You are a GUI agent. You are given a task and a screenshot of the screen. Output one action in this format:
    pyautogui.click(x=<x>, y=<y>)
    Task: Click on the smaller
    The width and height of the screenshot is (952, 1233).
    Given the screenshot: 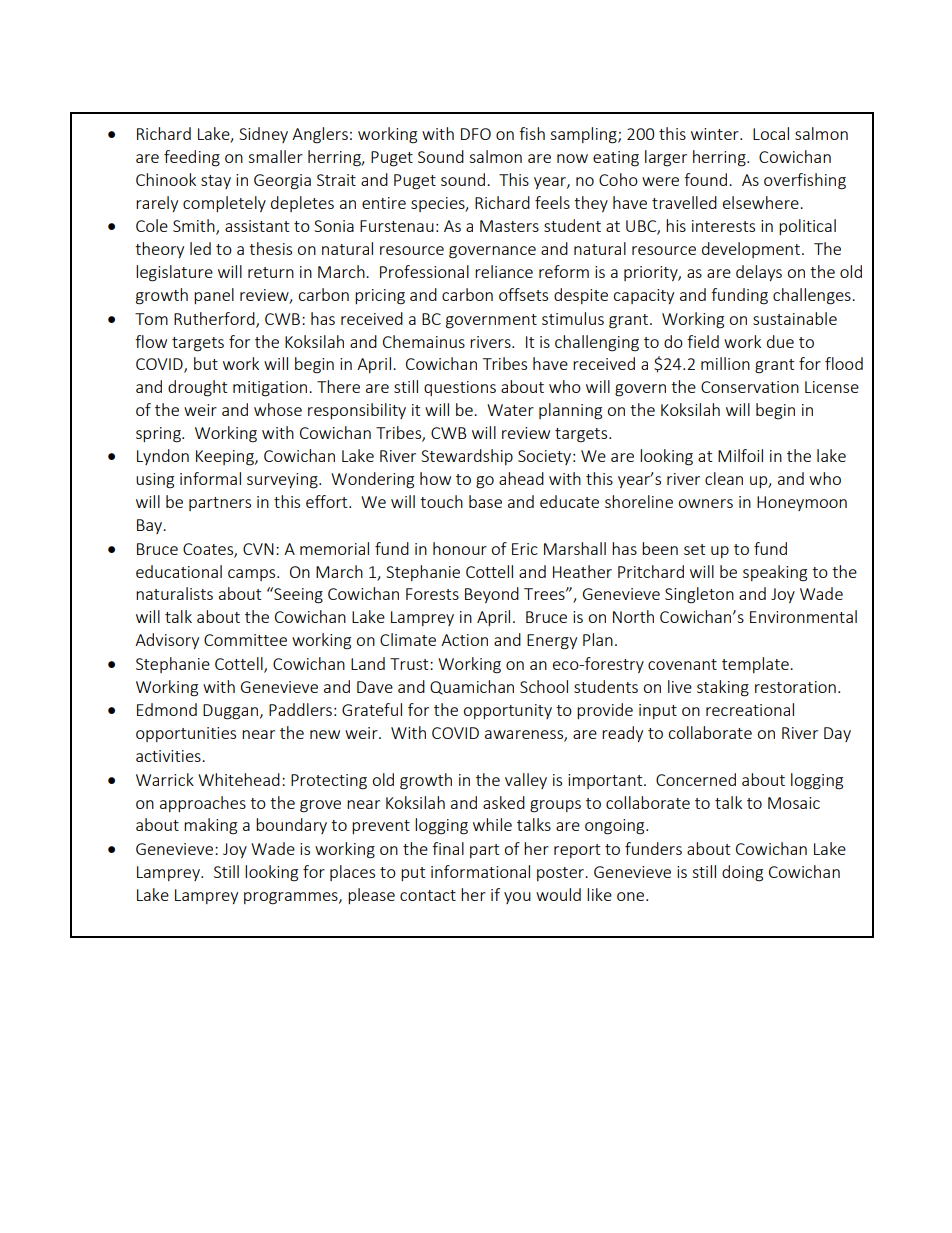 What is the action you would take?
    pyautogui.click(x=275, y=156)
